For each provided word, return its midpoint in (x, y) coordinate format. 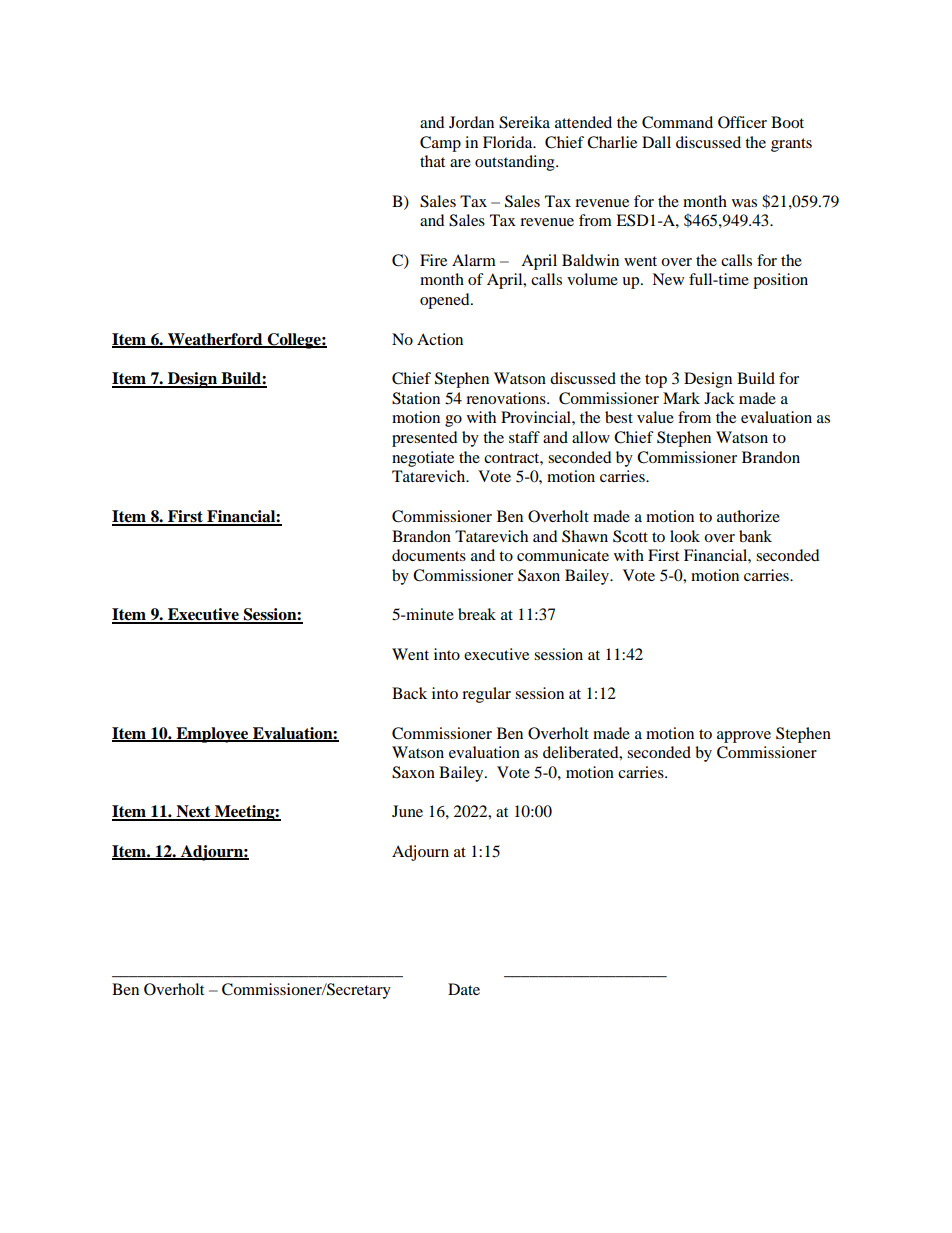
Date (464, 989)
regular (486, 695)
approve (744, 737)
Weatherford (215, 340)
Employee (212, 735)
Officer (742, 122)
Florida (509, 142)
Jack (719, 398)
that (432, 161)
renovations (507, 398)
